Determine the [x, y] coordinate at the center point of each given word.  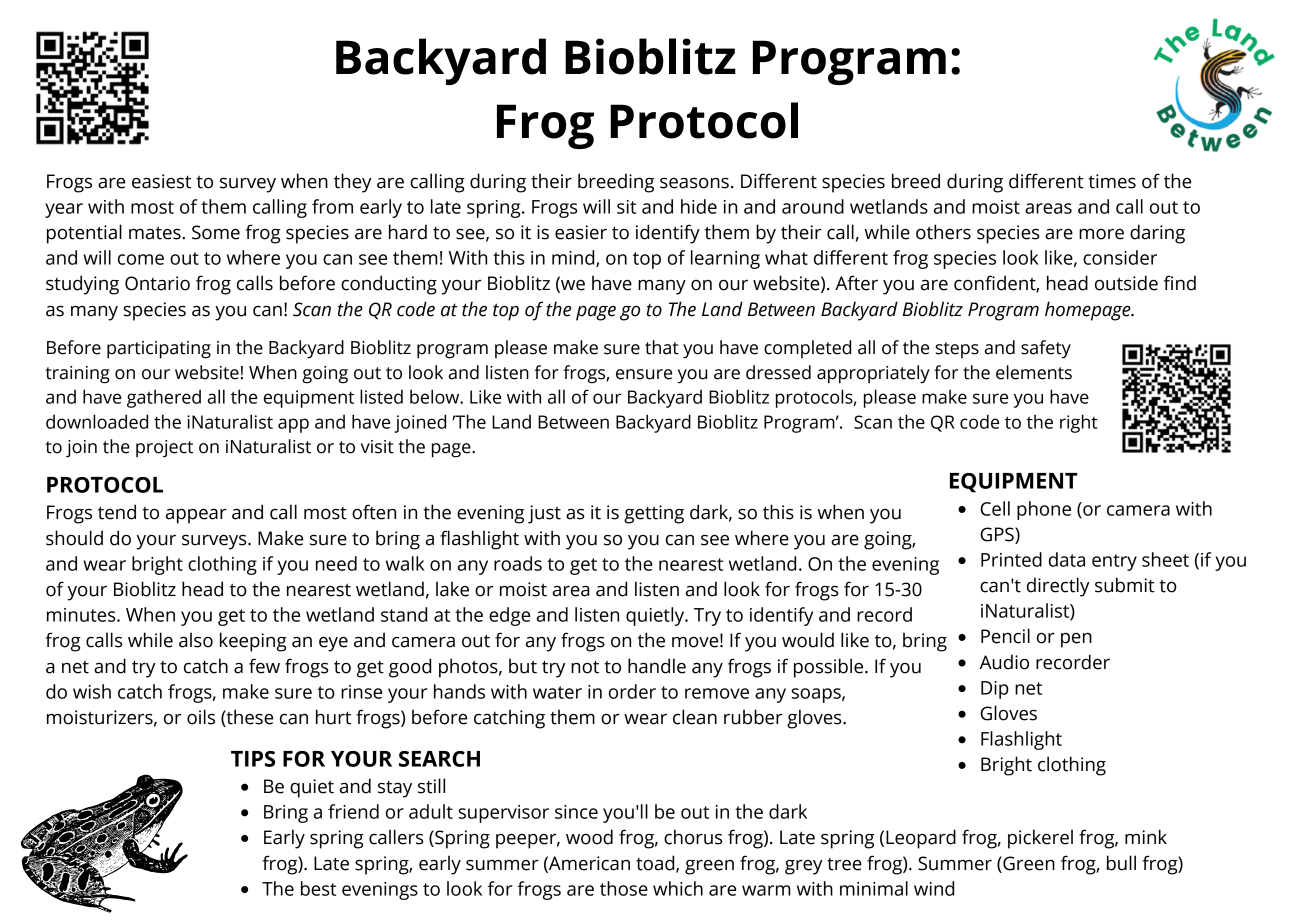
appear [196, 516]
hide [699, 206]
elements [1034, 372]
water [557, 692]
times [1112, 181]
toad [656, 863]
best [318, 888]
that [662, 347]
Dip [995, 690]
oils [201, 717]
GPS [998, 534]
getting [654, 514]
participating [159, 350]
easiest [161, 181]
